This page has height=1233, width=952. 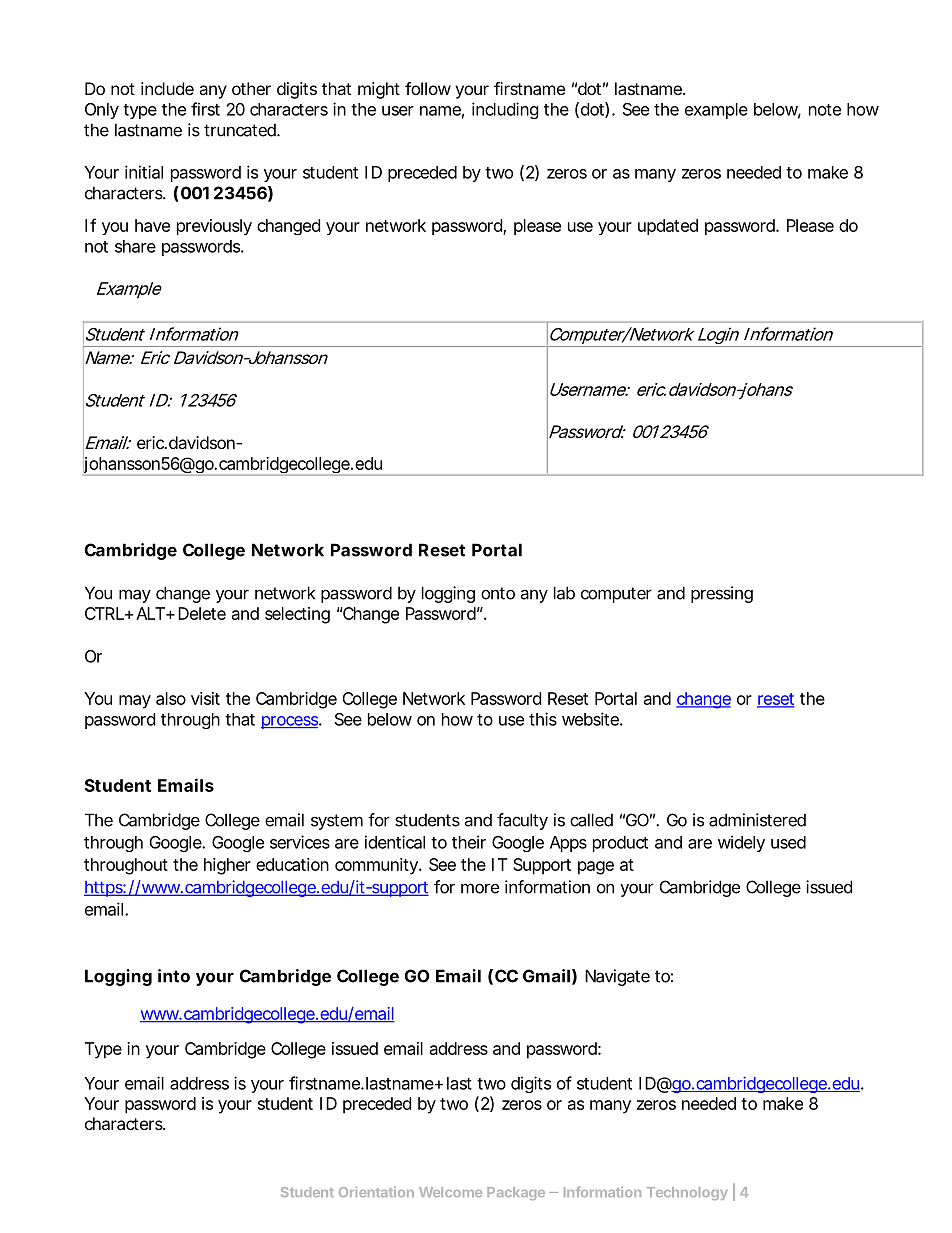 What do you see at coordinates (376, 1191) in the page?
I see `Orientation` at bounding box center [376, 1191].
